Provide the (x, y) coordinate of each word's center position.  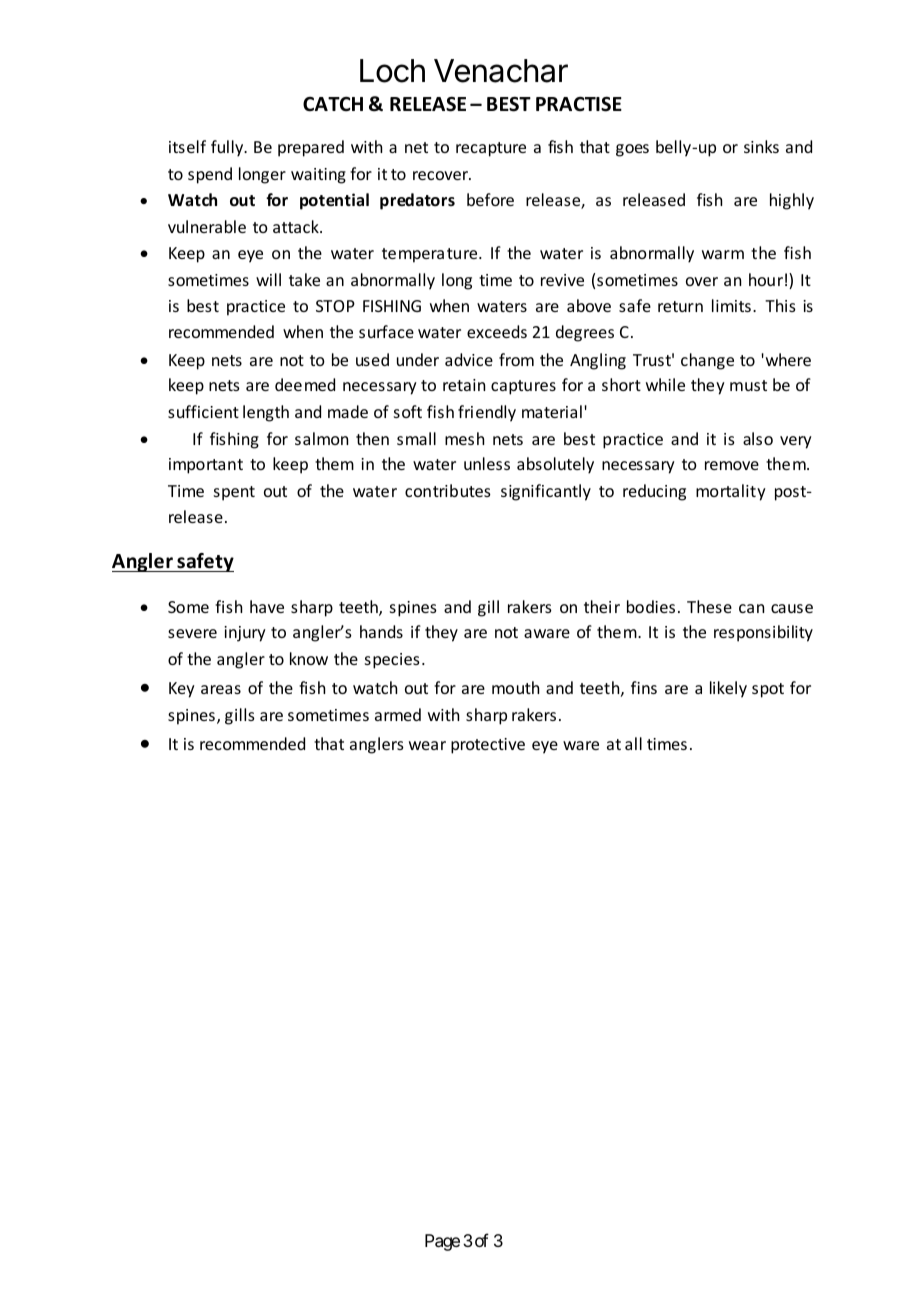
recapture (491, 149)
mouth (515, 687)
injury (245, 634)
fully (228, 148)
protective (488, 746)
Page (442, 1242)
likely (728, 689)
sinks (761, 146)
